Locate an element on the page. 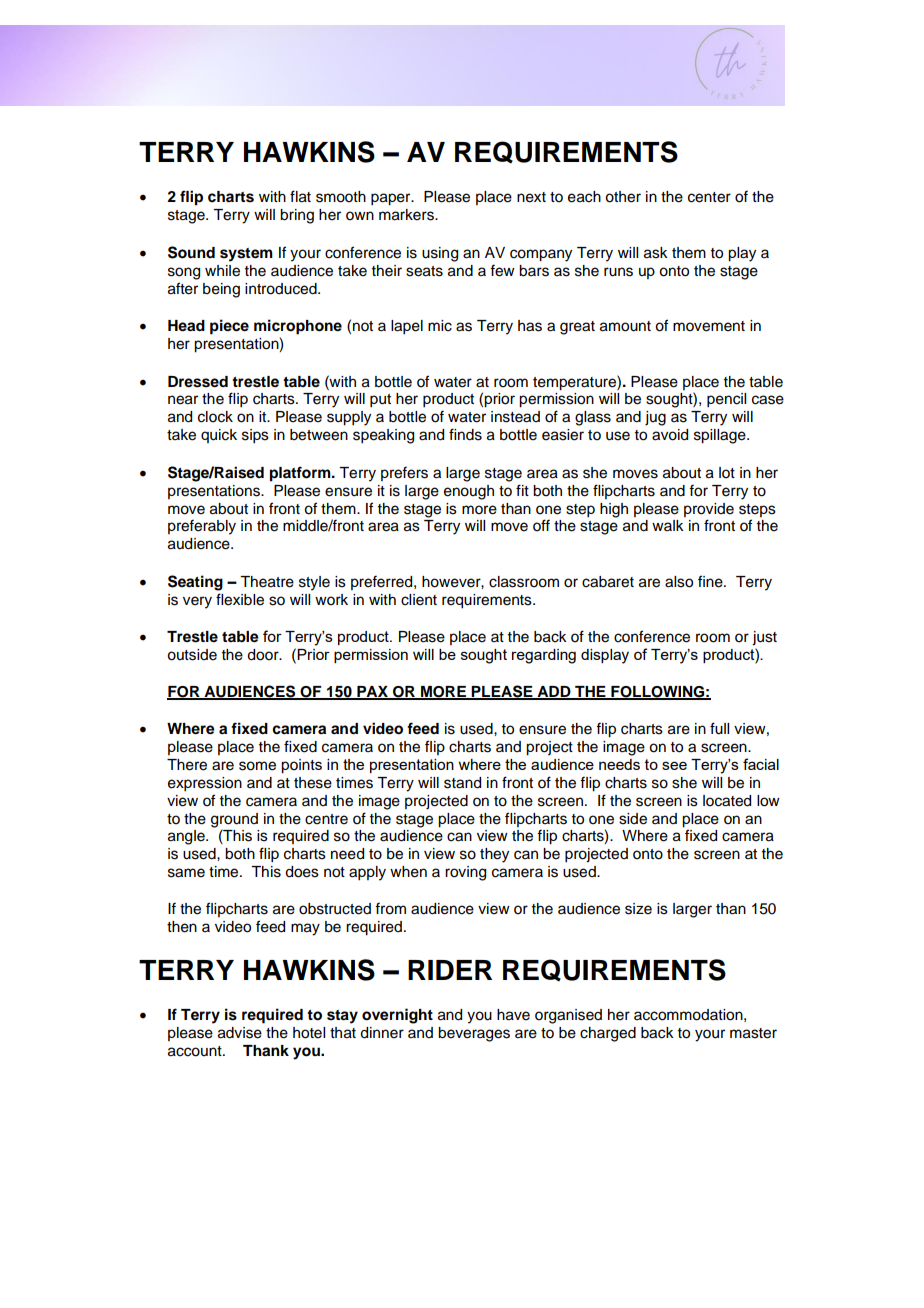 This document has height=1308, width=924. stand is located at coordinates (462, 783).
